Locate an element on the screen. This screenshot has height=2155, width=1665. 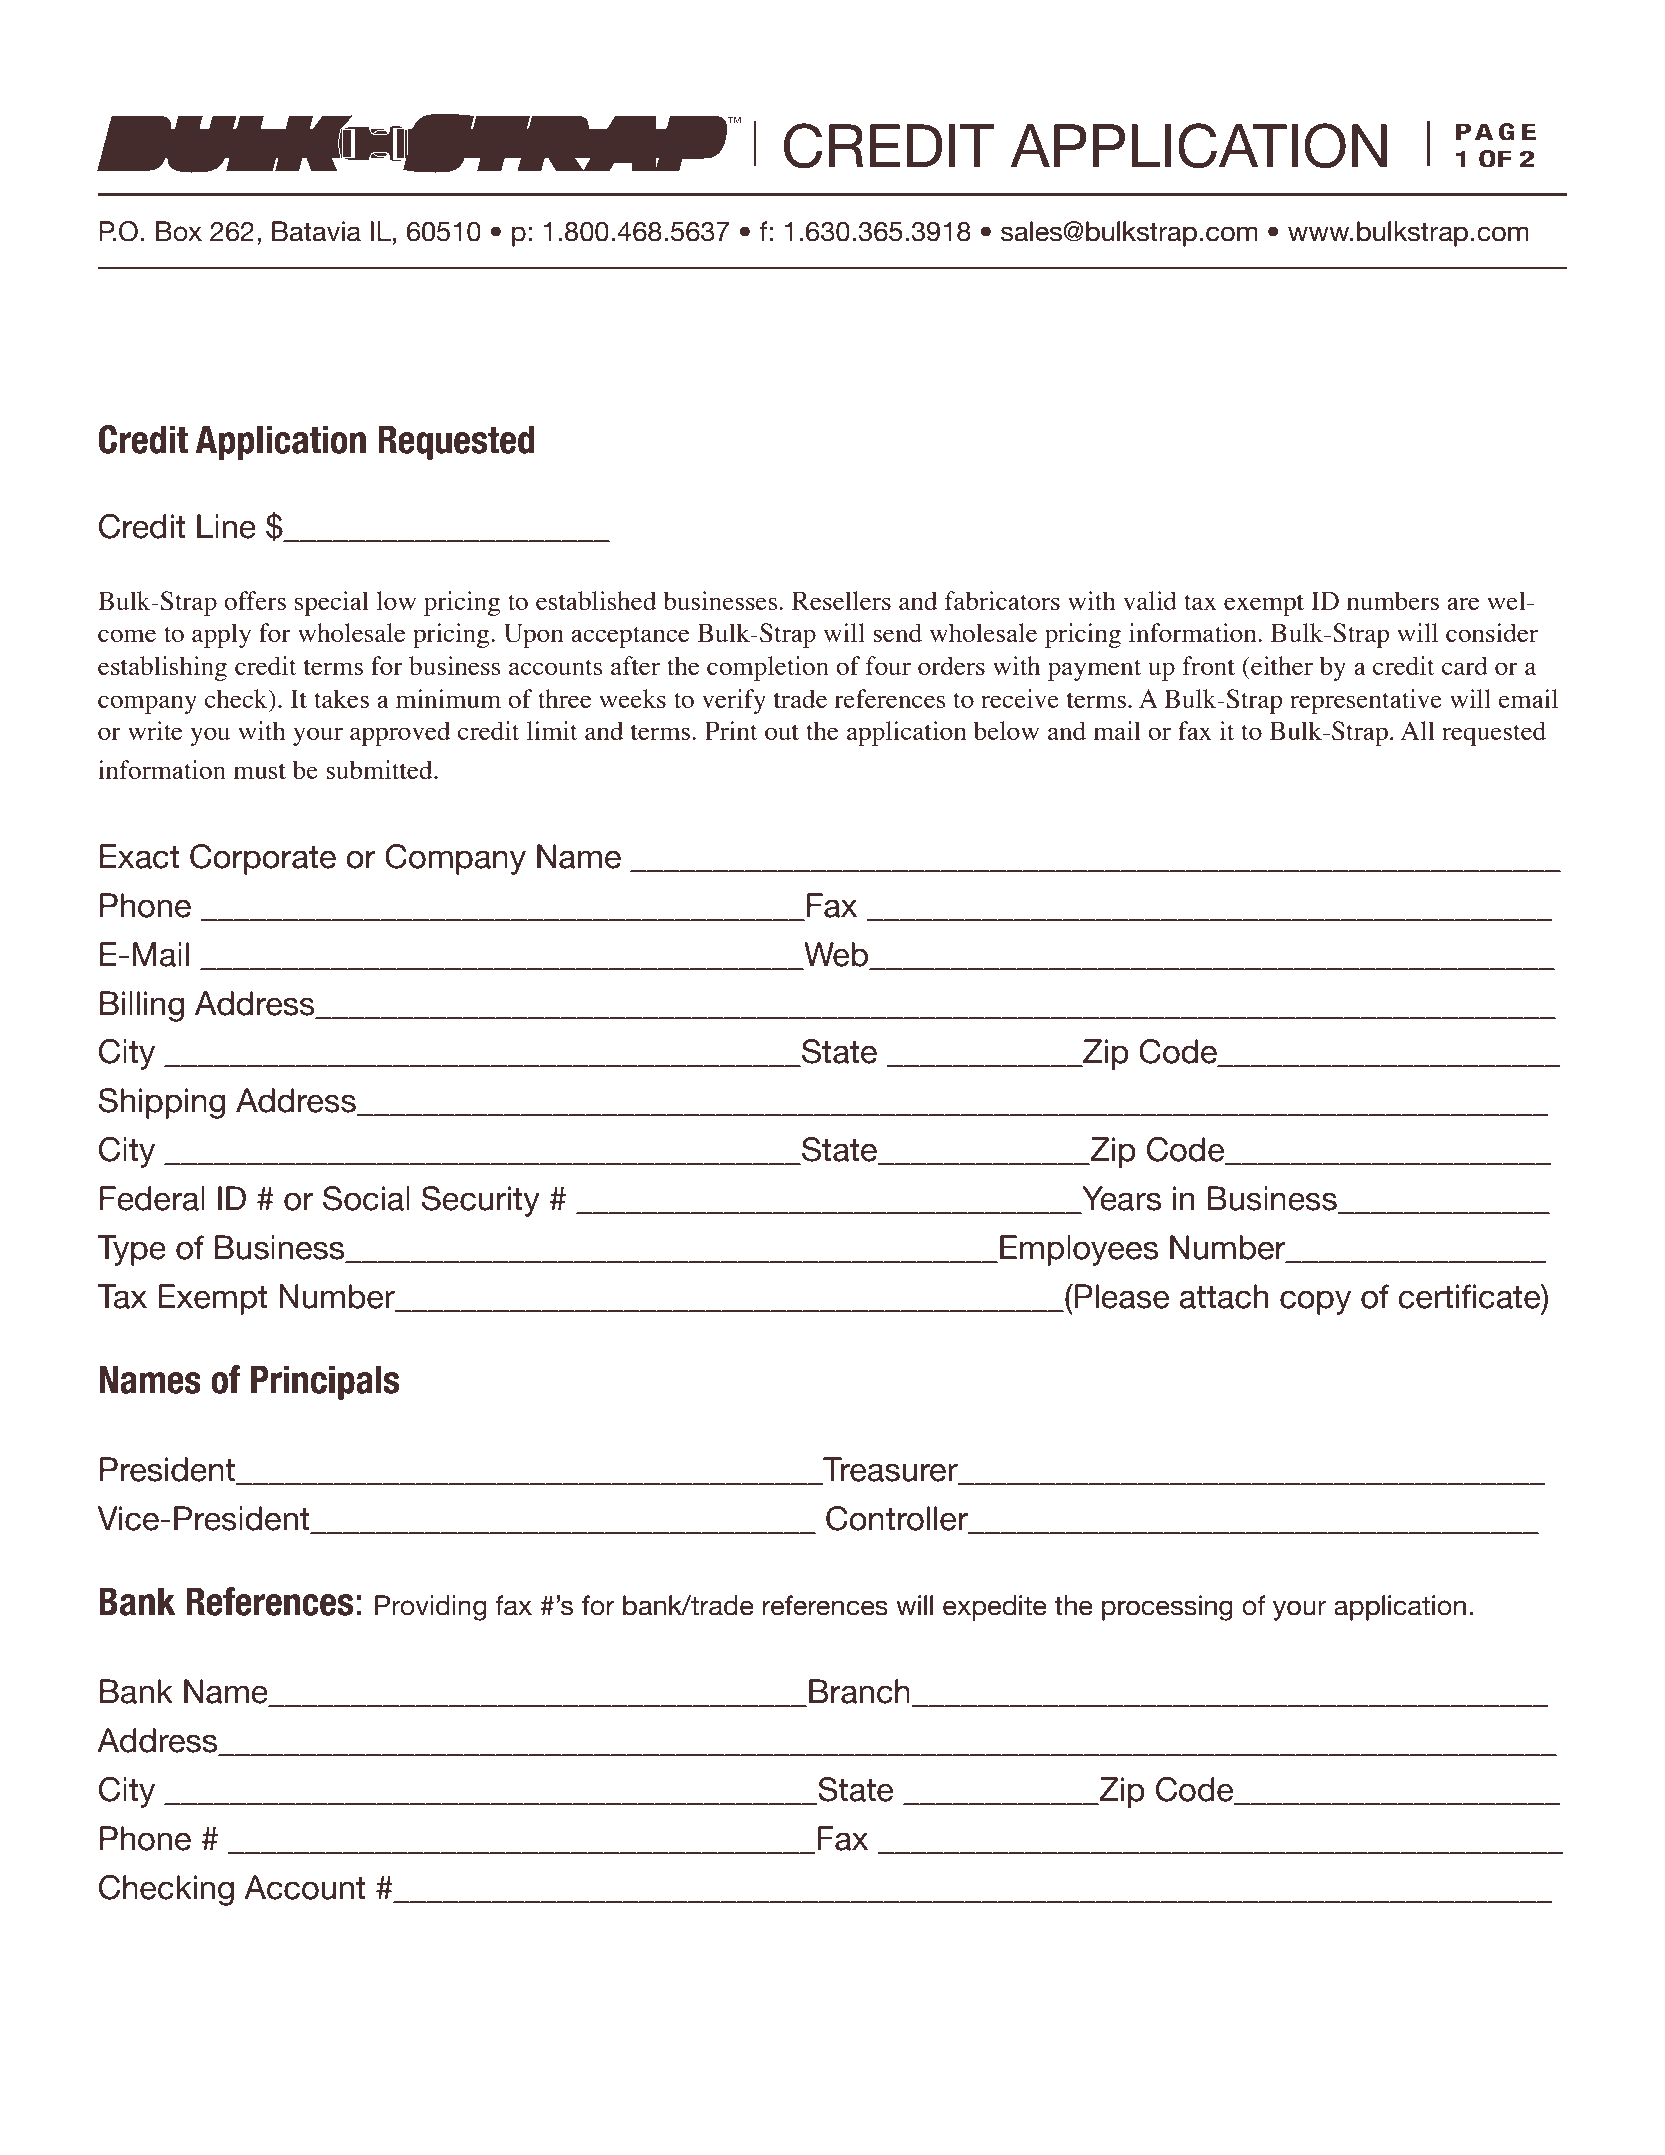
Batavia is located at coordinates (316, 231).
